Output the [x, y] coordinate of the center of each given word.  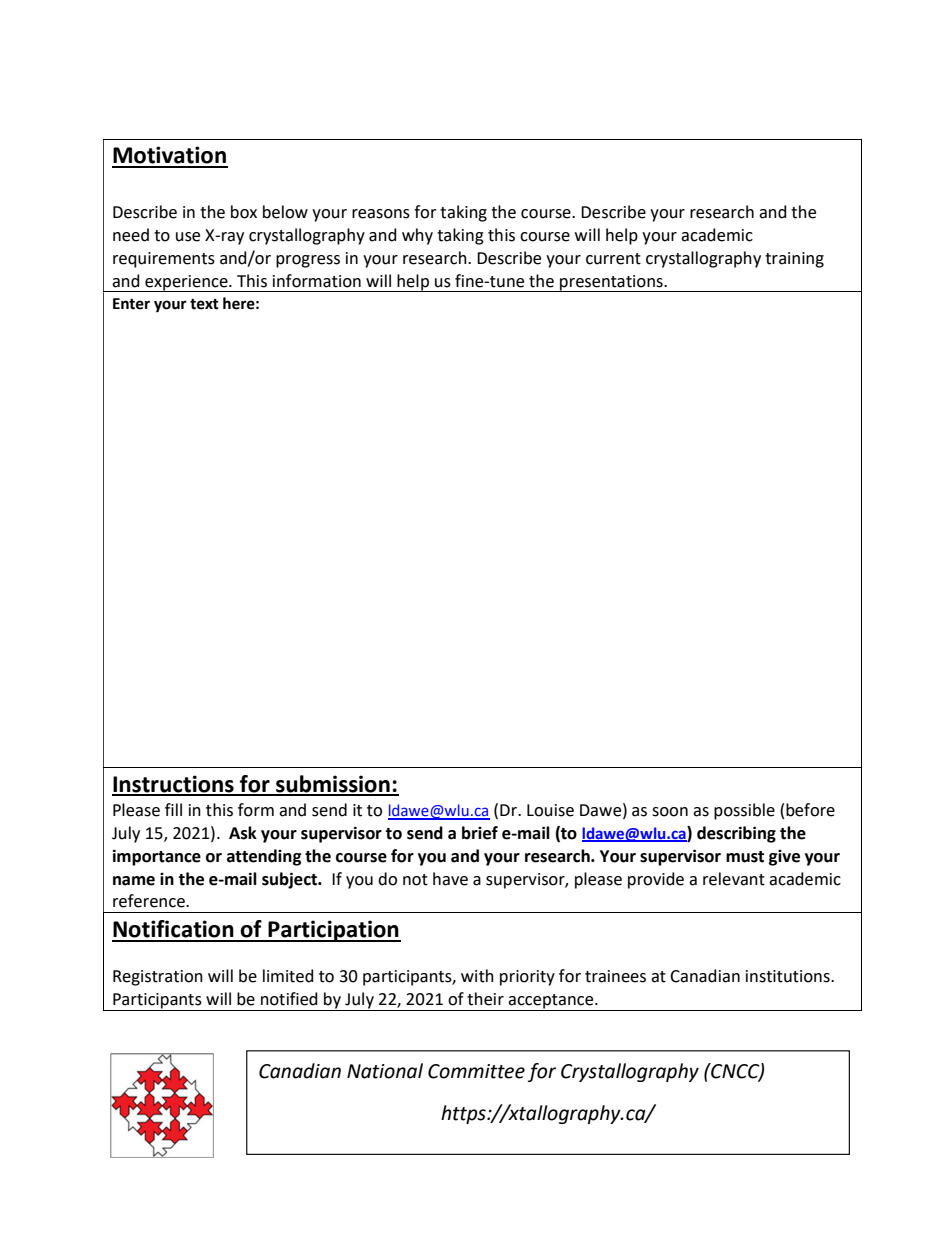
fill [173, 809]
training [794, 260]
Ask [243, 833]
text [204, 304]
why [417, 236]
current [613, 259]
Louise [550, 810]
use [188, 237]
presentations [611, 283]
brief [480, 833]
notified [289, 999]
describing [736, 834]
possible [744, 811]
